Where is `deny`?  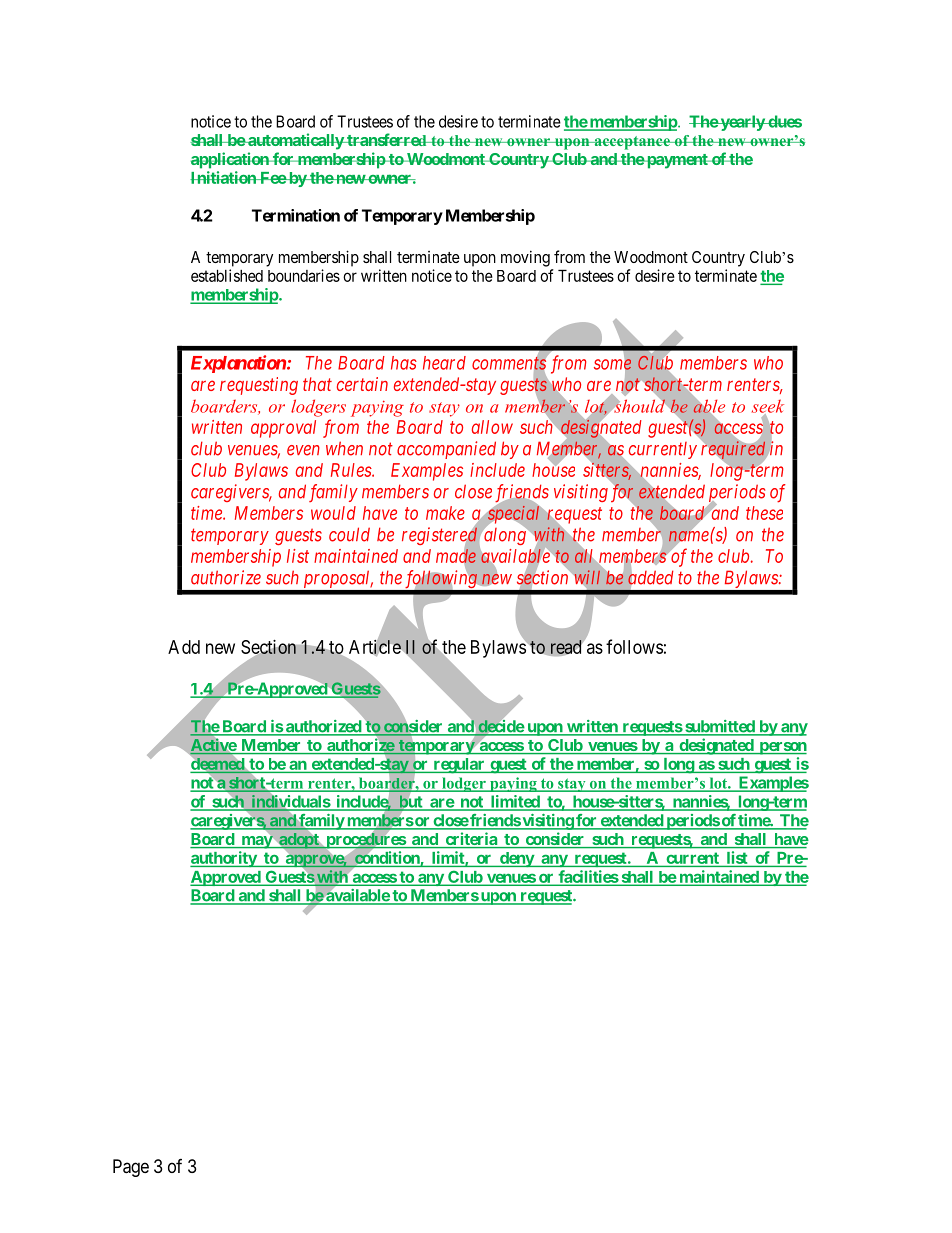
deny is located at coordinates (516, 860).
